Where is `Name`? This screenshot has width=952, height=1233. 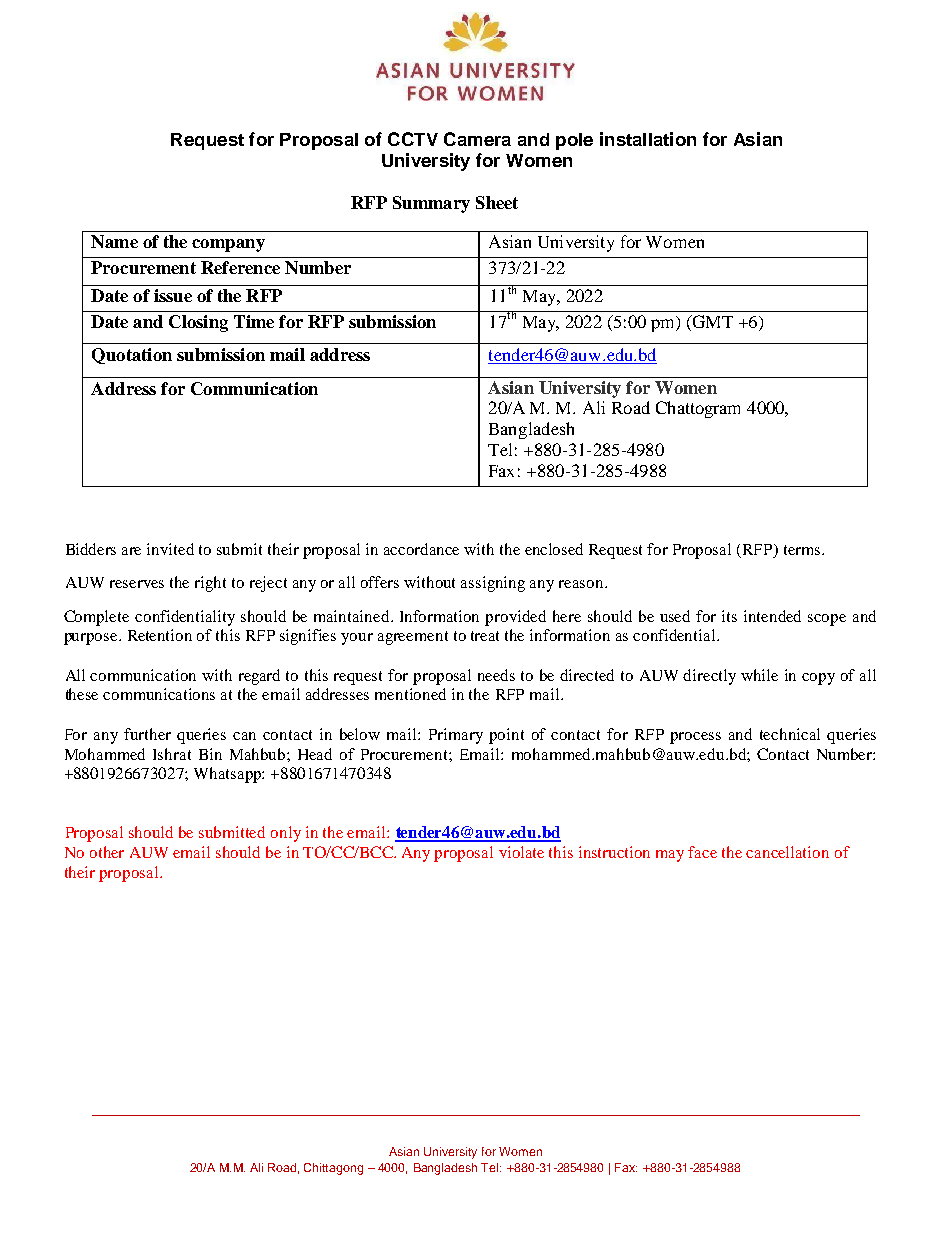
Name is located at coordinates (114, 241).
